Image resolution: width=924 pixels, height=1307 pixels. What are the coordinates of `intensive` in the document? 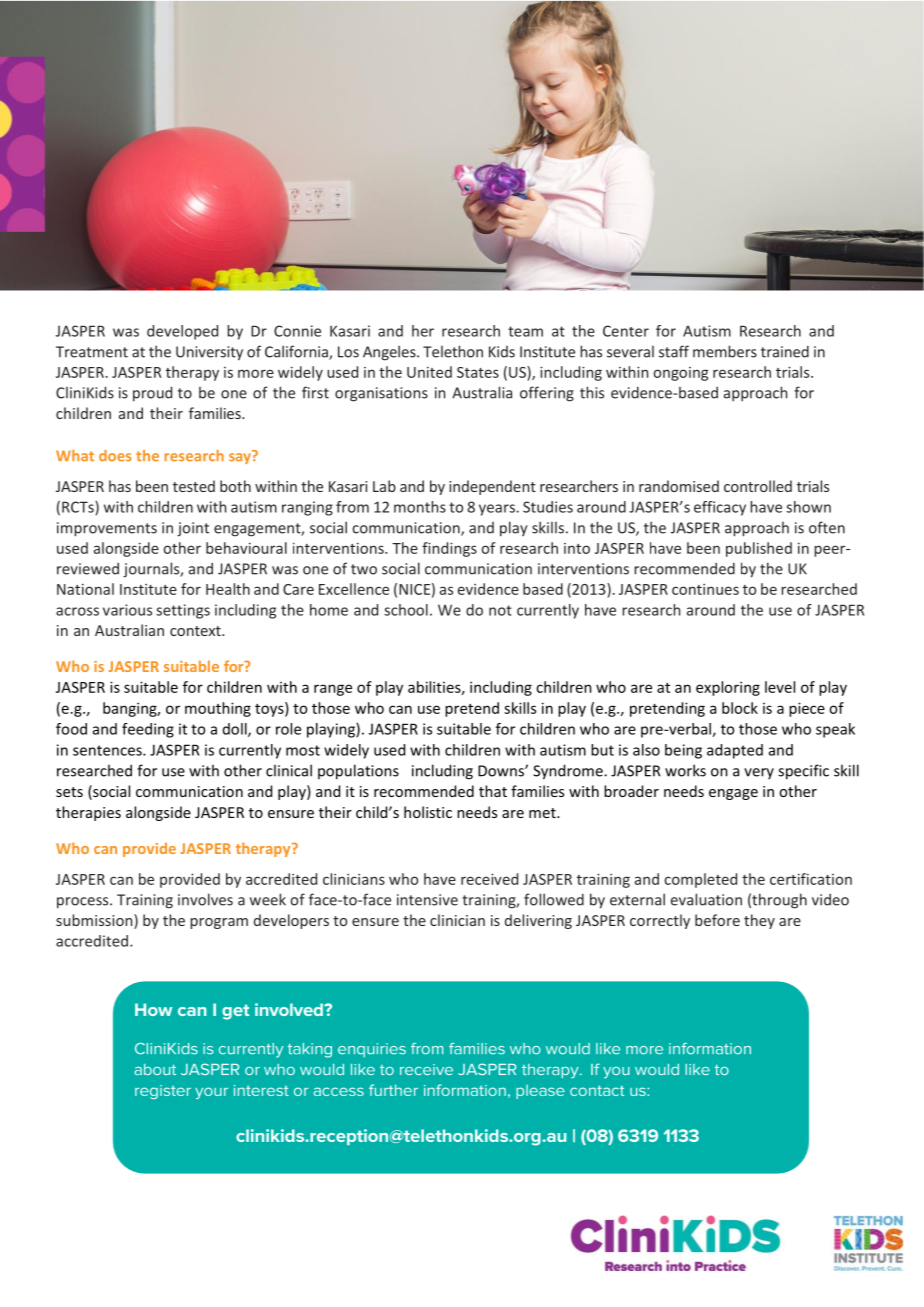 It's located at (427, 900).
